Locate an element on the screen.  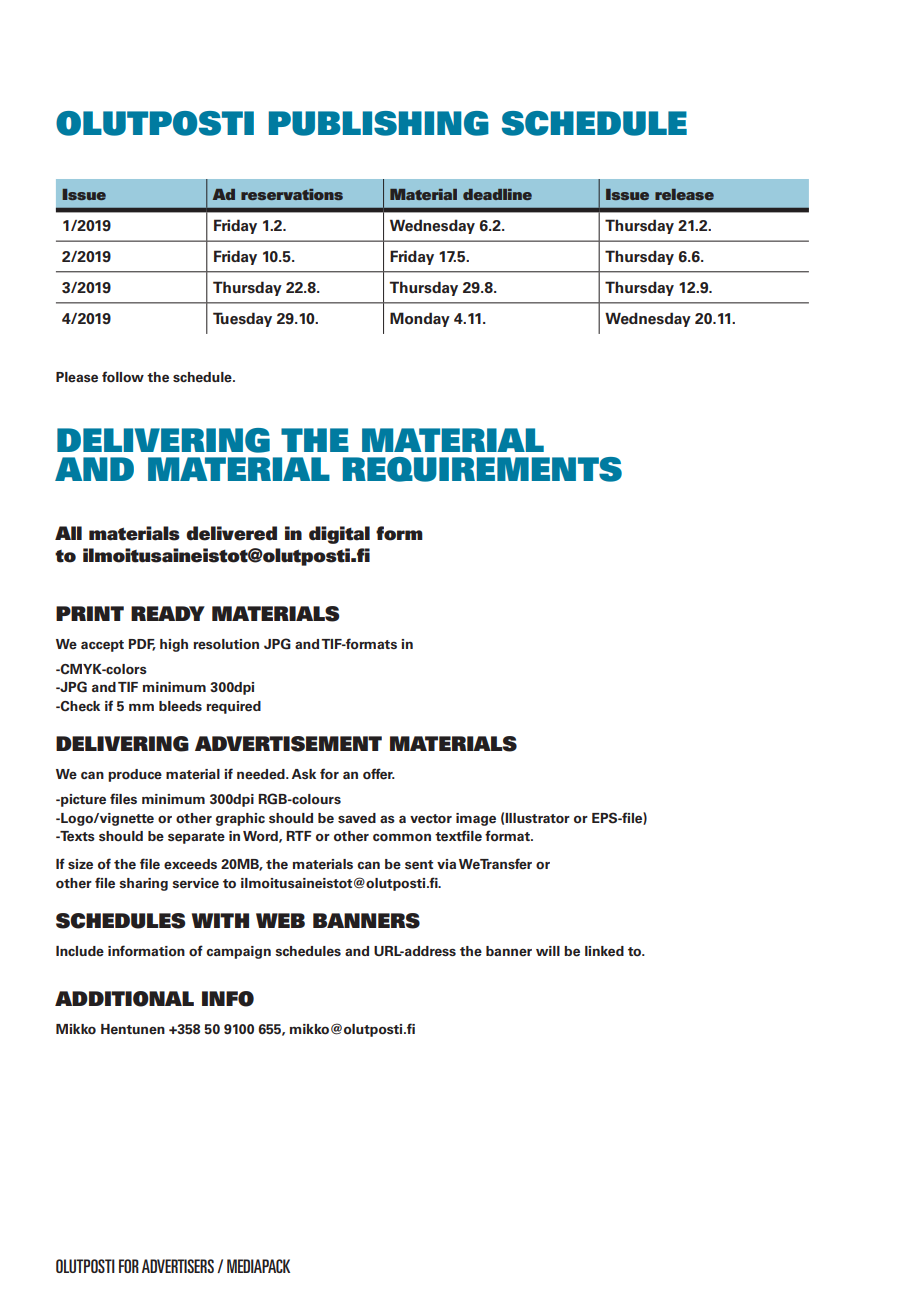
REQUIREMENTS is located at coordinates (482, 469).
